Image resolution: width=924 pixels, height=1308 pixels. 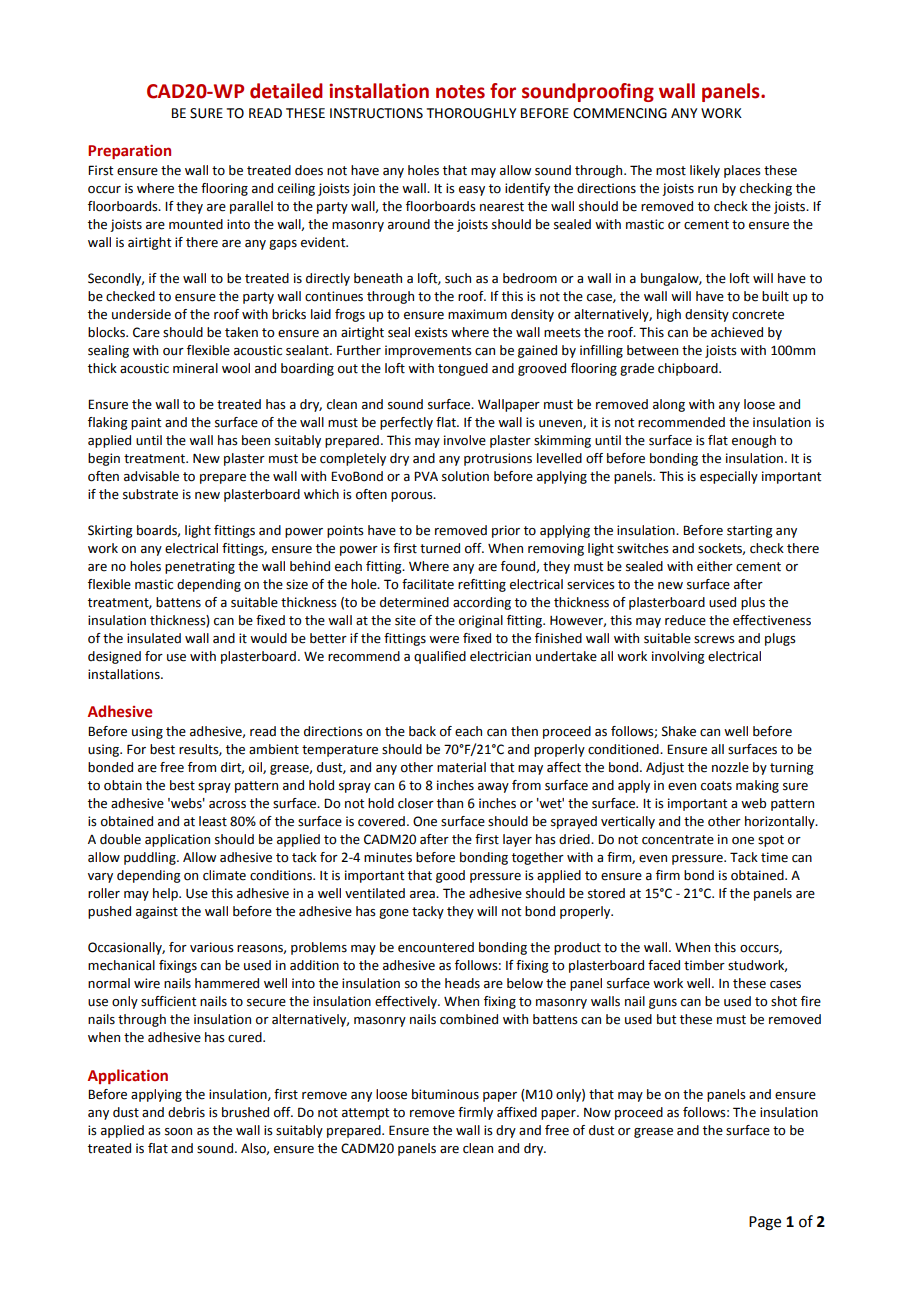 I want to click on screws, so click(x=714, y=640).
